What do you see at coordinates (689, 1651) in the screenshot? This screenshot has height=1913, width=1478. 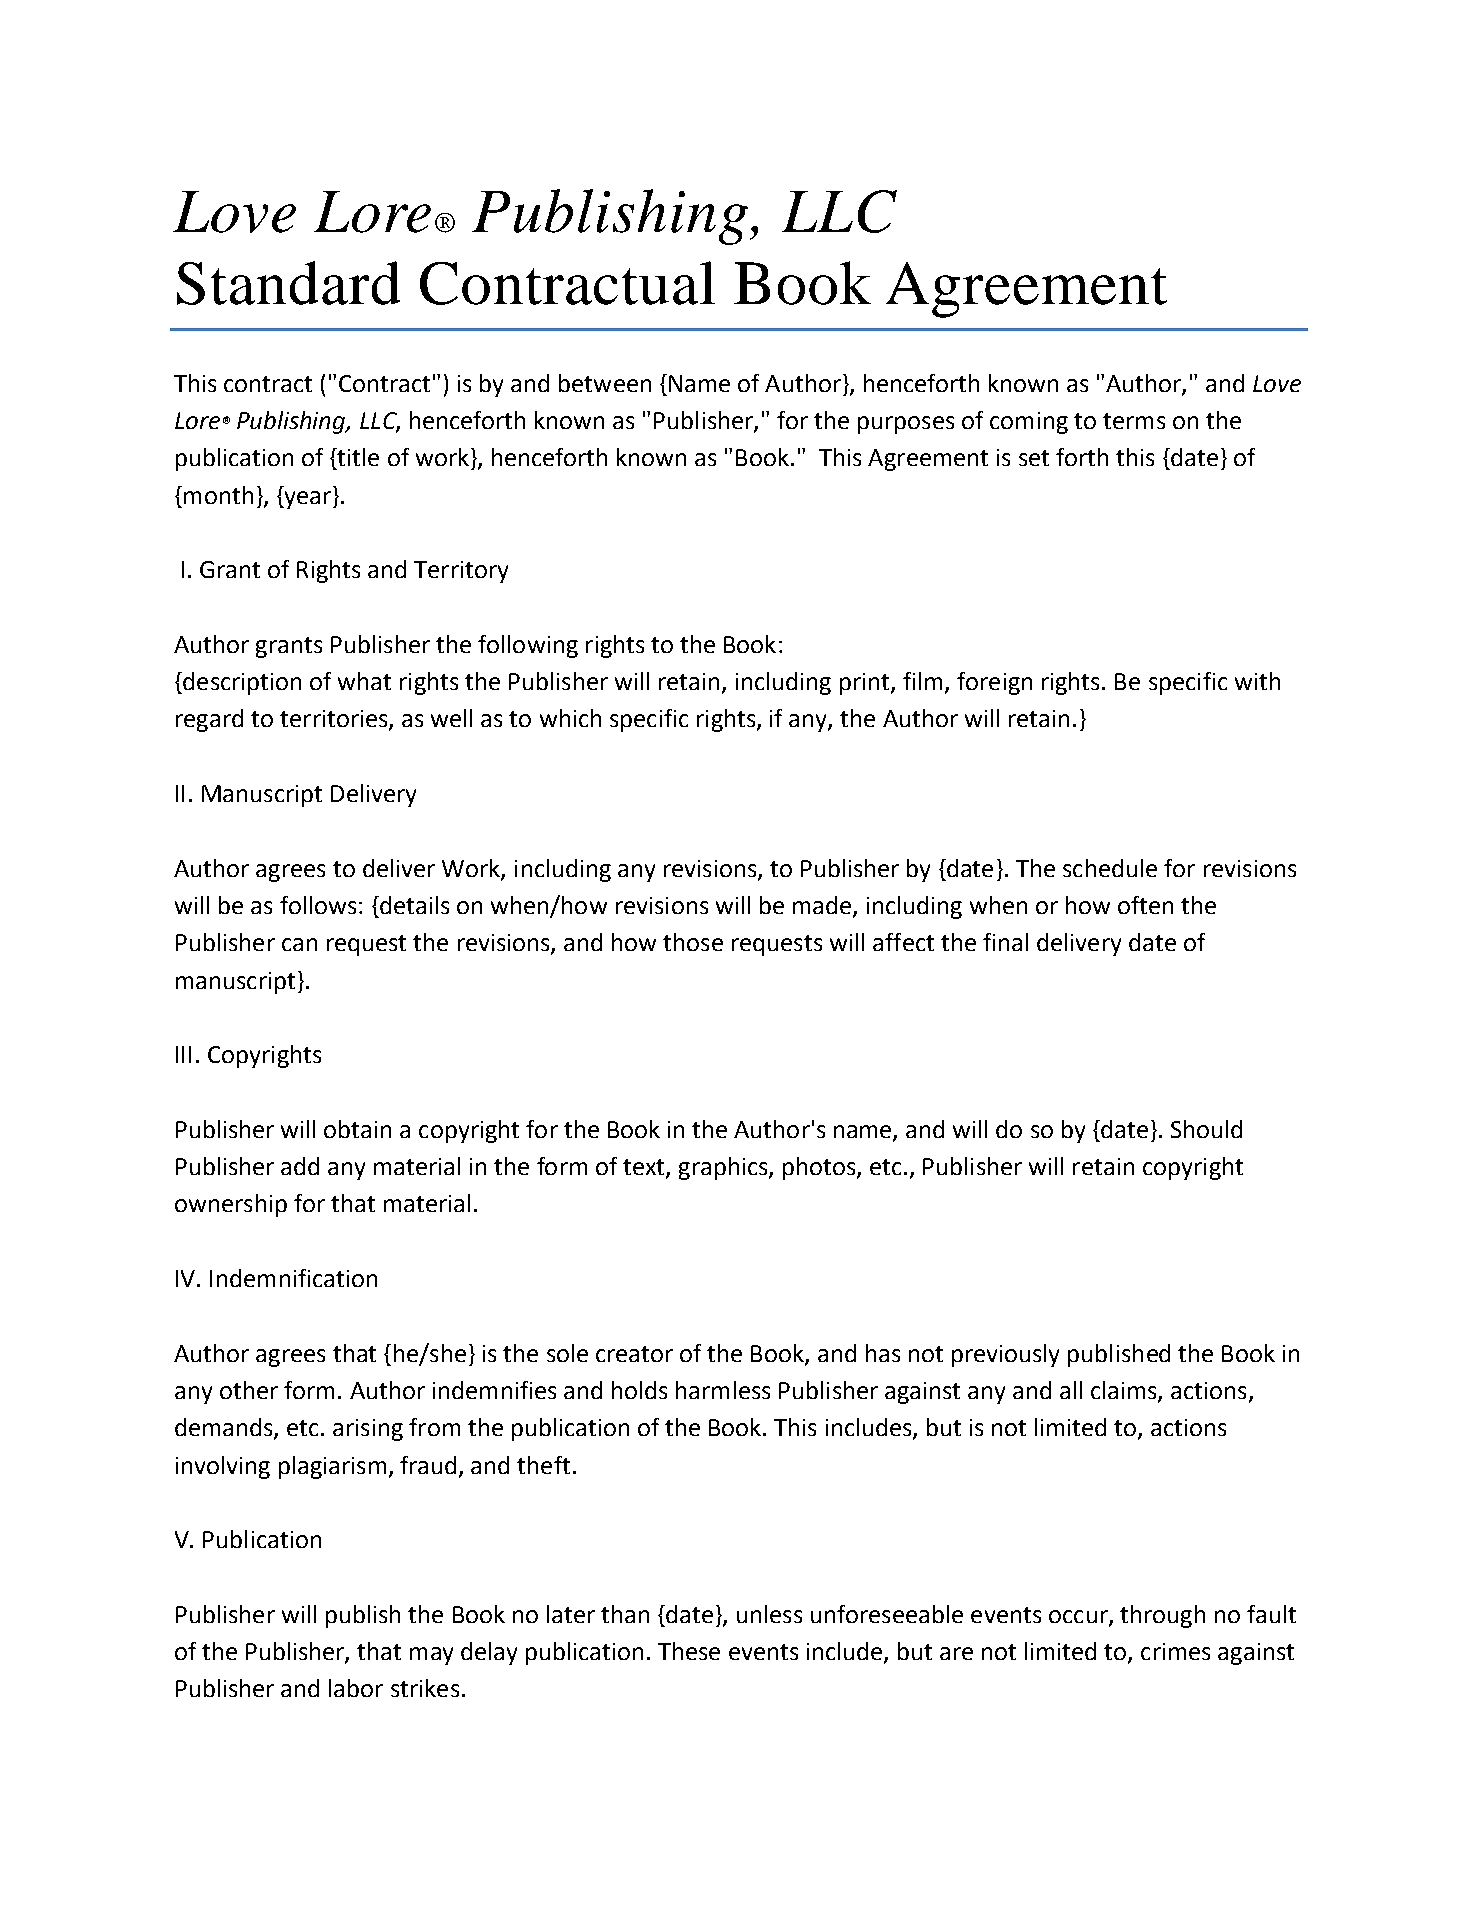 I see `These` at bounding box center [689, 1651].
